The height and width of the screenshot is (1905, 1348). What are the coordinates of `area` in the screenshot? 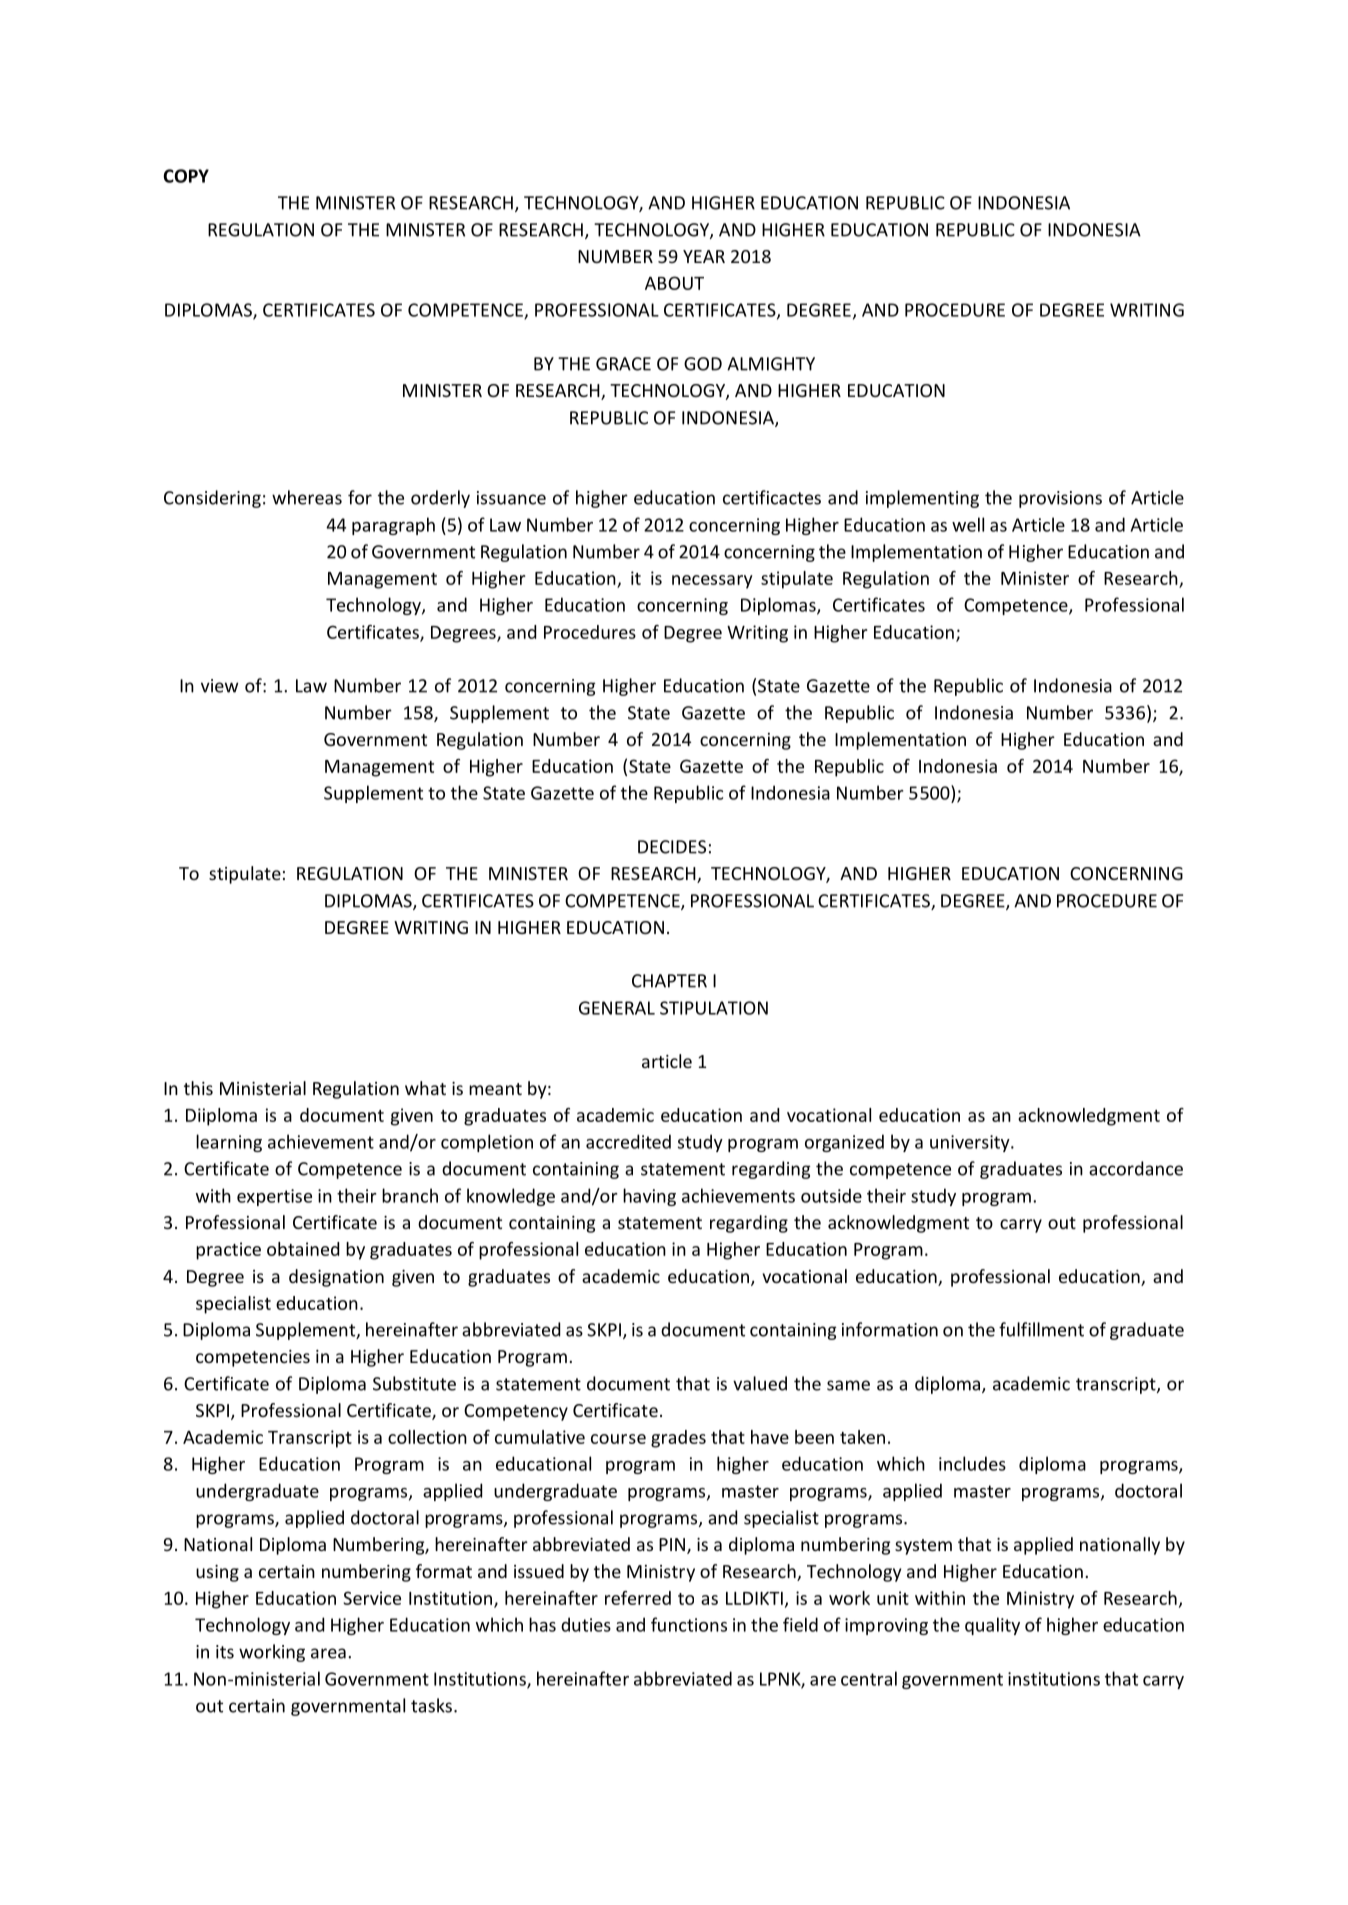 It's located at (328, 1653).
